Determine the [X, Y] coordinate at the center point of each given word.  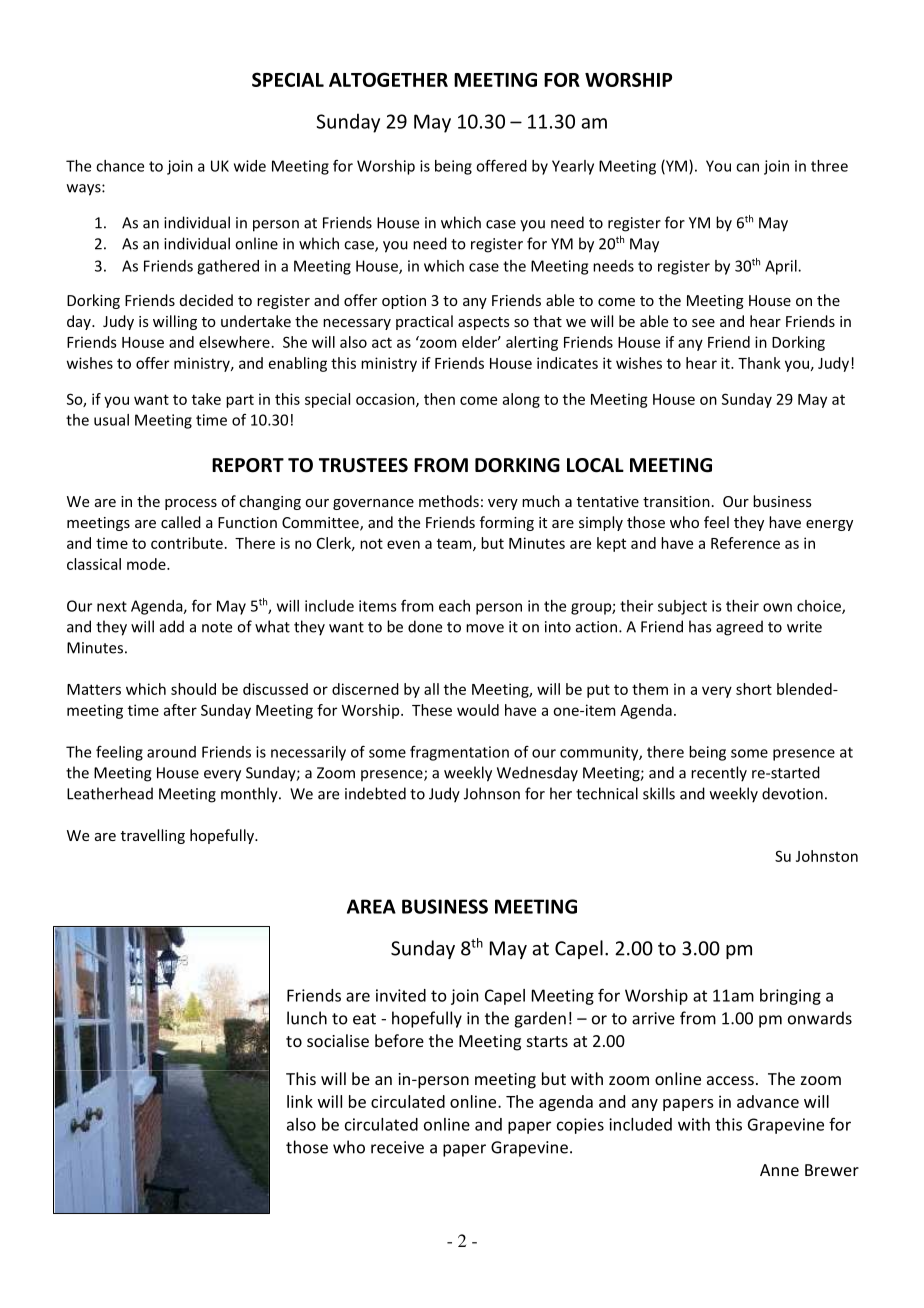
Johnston [827, 856]
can [747, 167]
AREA [371, 906]
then [439, 399]
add [172, 626]
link [300, 1101]
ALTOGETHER [388, 79]
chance [120, 166]
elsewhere [234, 342]
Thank [759, 363]
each [454, 606]
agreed [739, 628]
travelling [153, 836]
